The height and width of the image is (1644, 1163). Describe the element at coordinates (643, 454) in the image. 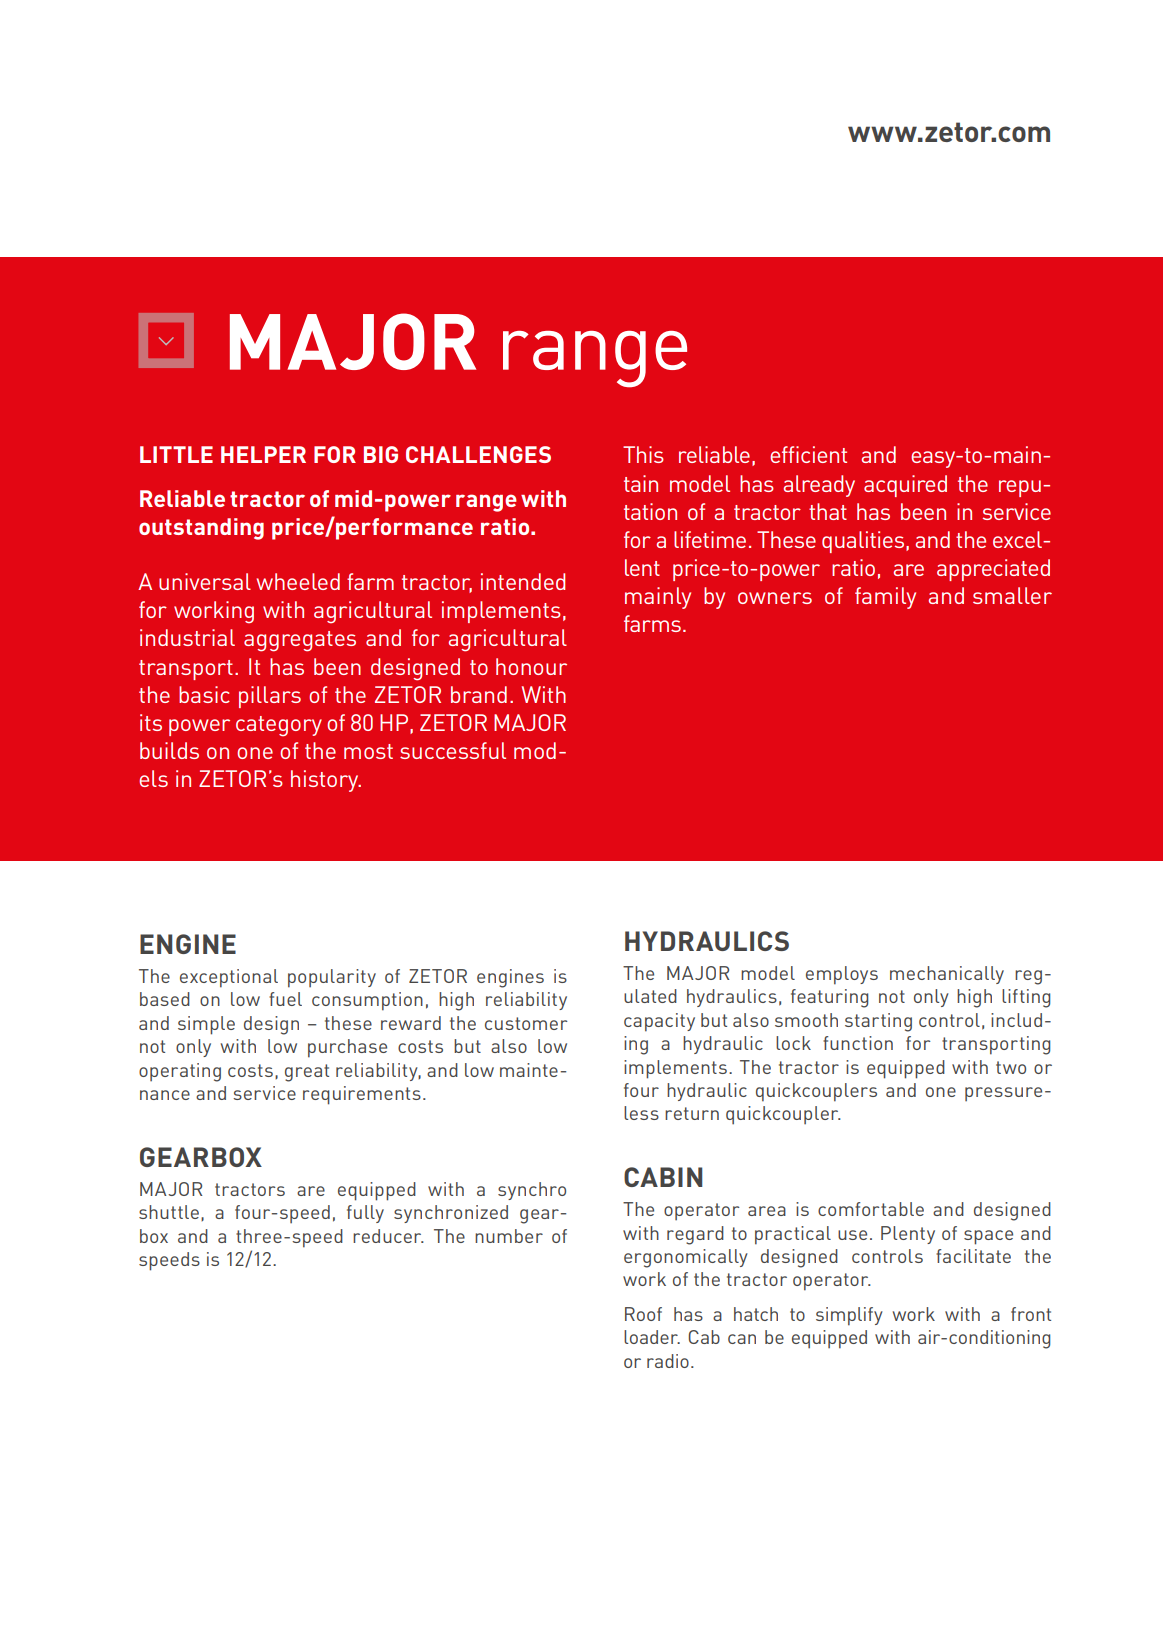

I see `This` at that location.
